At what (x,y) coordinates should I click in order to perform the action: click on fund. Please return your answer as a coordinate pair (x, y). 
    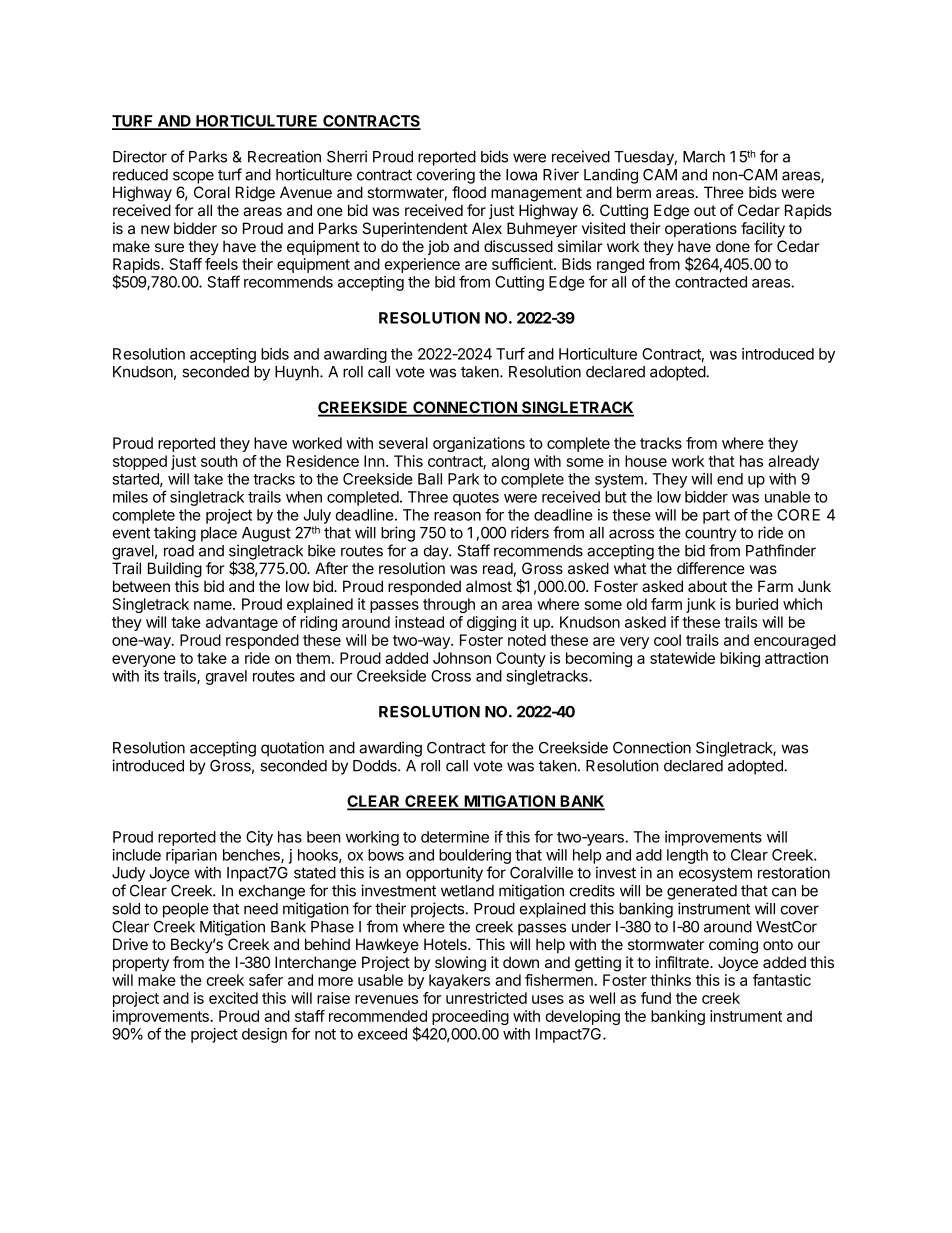
    Looking at the image, I should click on (656, 998).
